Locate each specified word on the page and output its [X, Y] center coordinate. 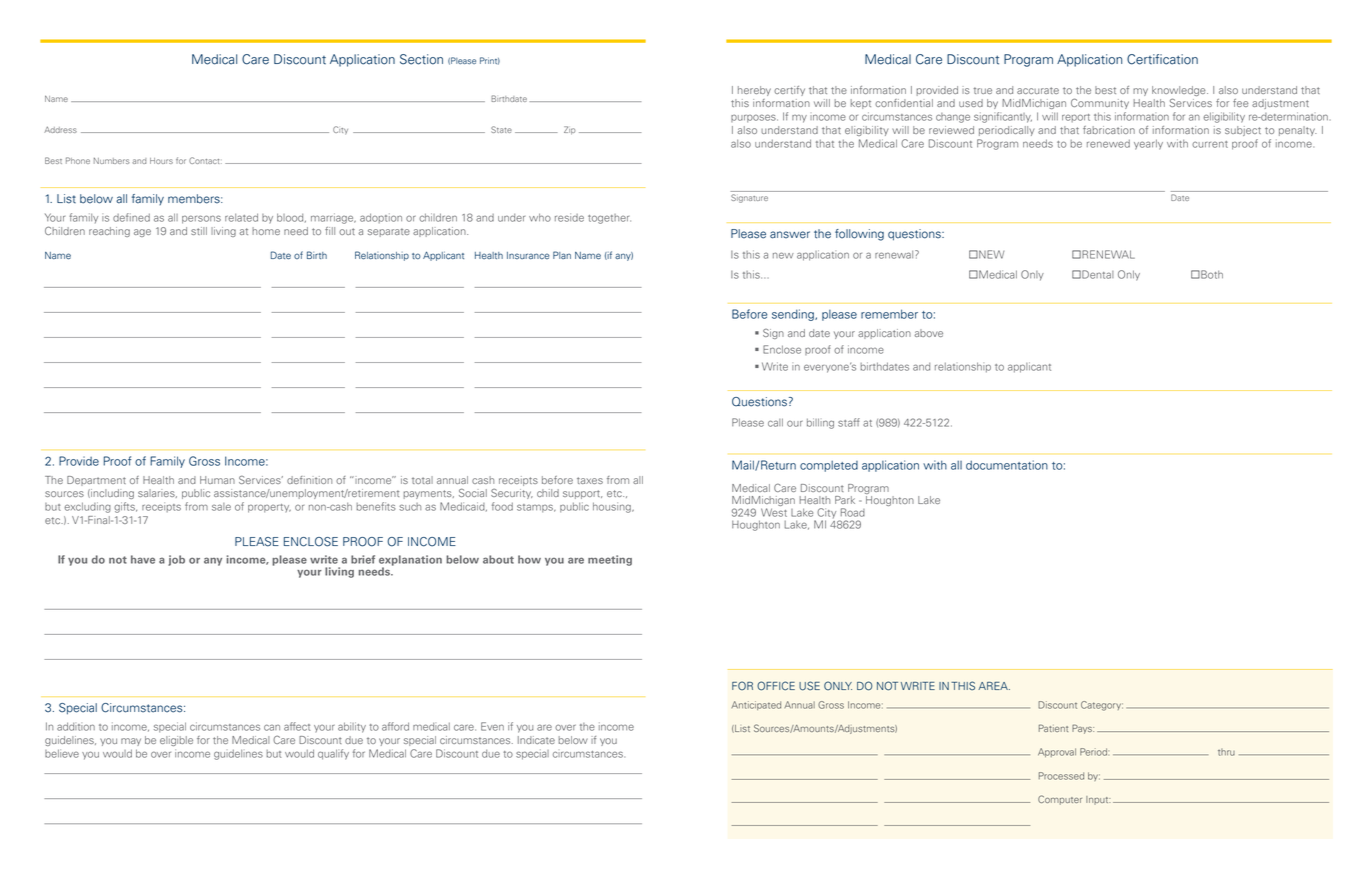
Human [217, 480]
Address [60, 129]
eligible [176, 741]
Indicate [536, 740]
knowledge [1180, 91]
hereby [754, 91]
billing [820, 423]
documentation [1007, 465]
